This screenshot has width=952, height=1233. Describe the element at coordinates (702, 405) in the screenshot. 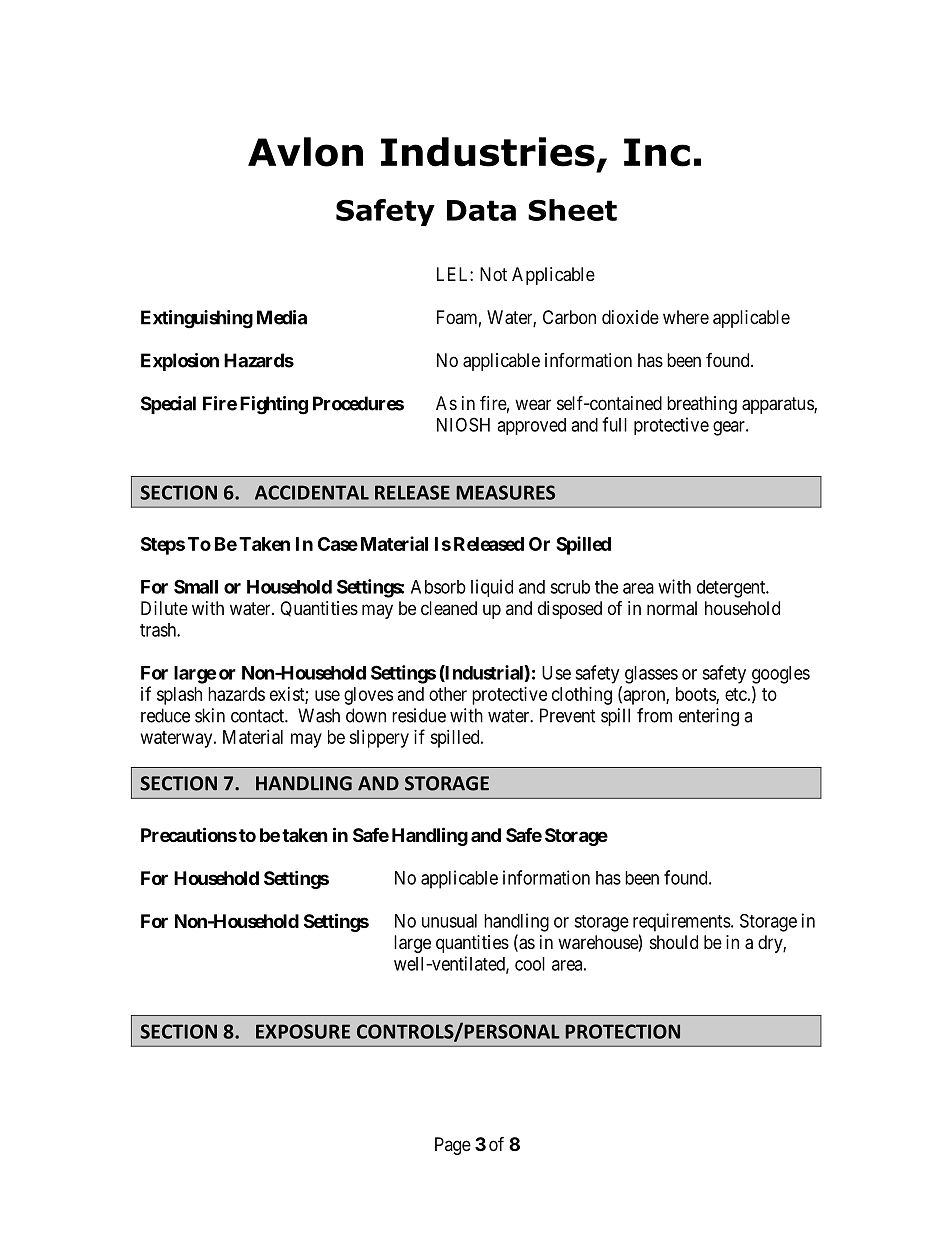

I see `breathing` at that location.
